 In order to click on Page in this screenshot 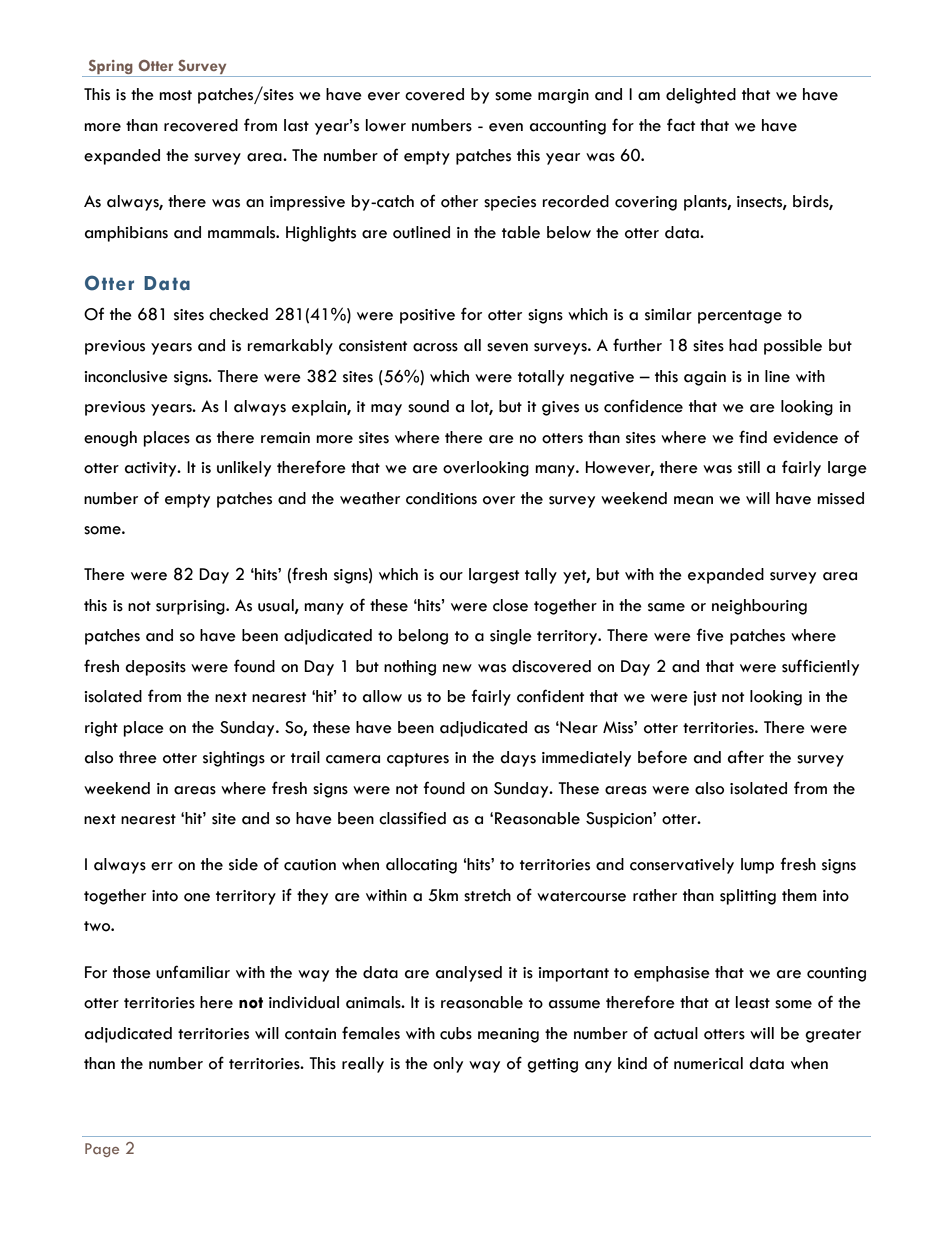, I will do `click(102, 1150)`.
